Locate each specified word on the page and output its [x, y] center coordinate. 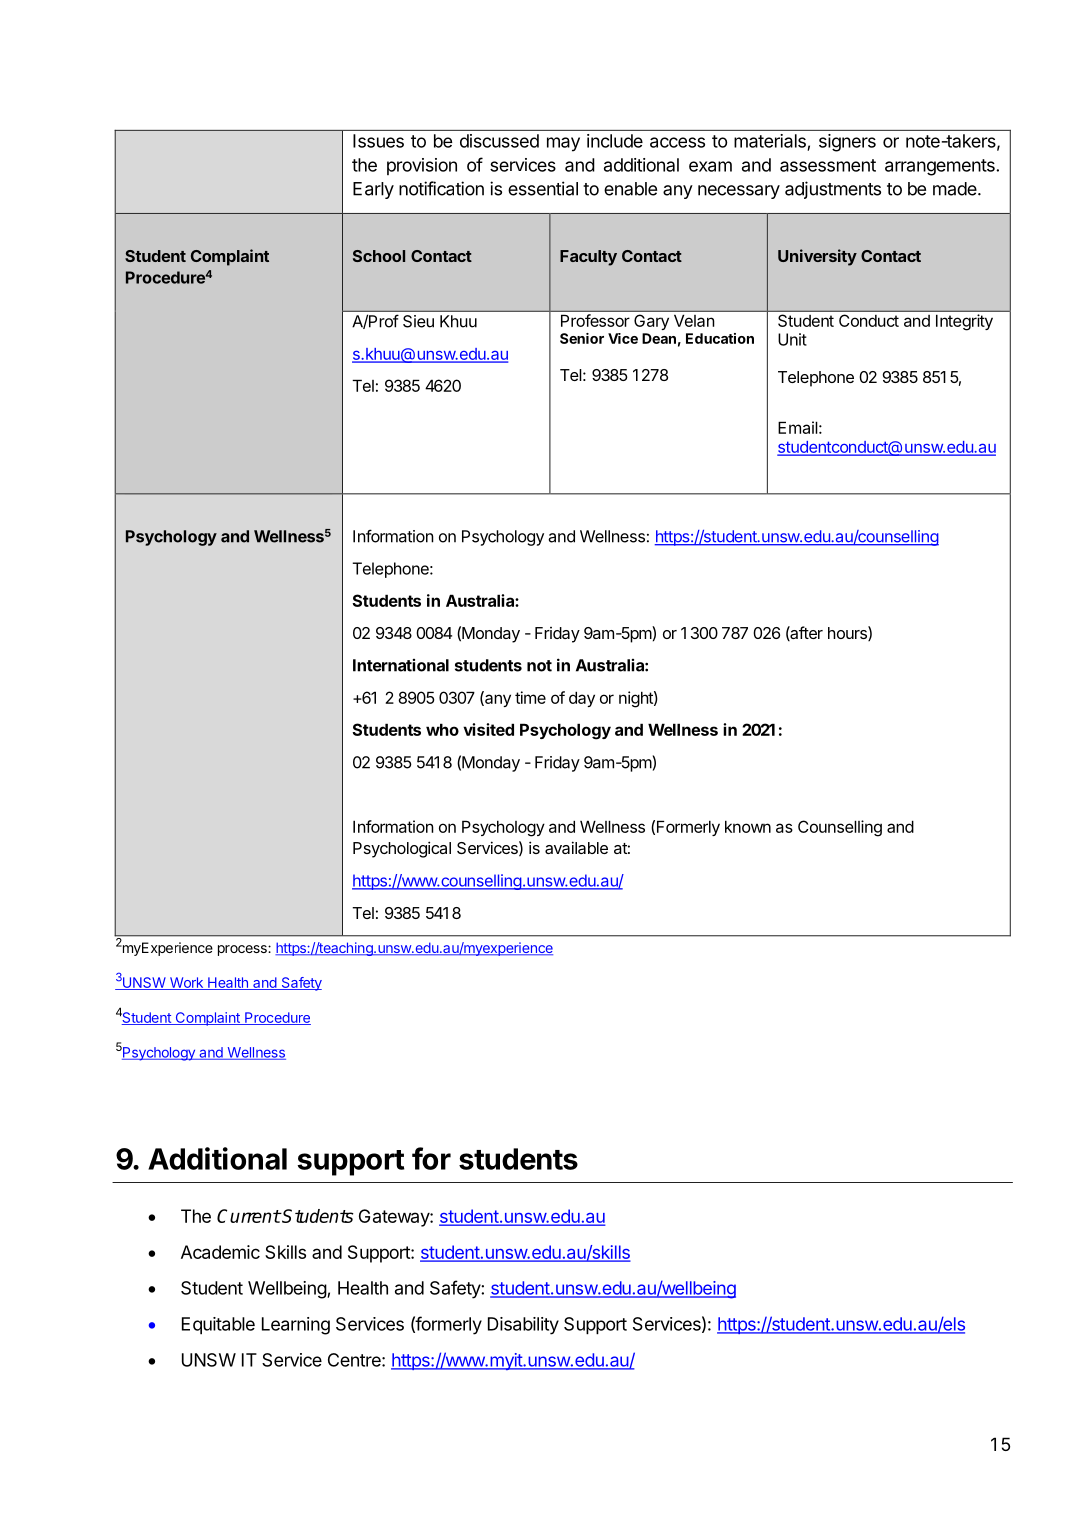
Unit [792, 339]
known [748, 826]
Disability [523, 1326]
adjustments [833, 190]
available [576, 847]
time [530, 697]
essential [543, 188]
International [401, 665]
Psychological [402, 849]
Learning [296, 1326]
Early [373, 190]
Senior [582, 338]
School [379, 256]
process [243, 950]
